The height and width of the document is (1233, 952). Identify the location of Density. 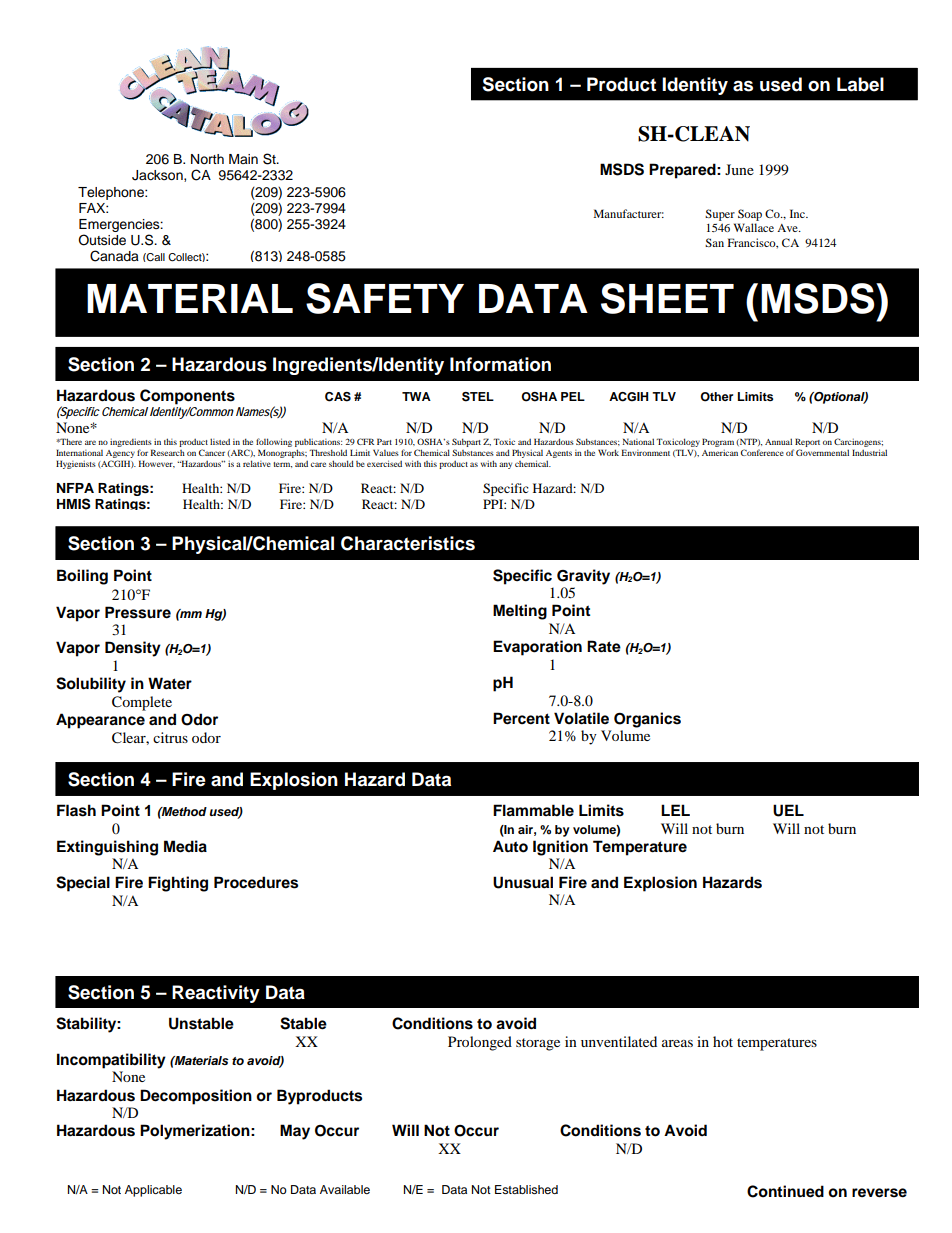
(133, 649).
